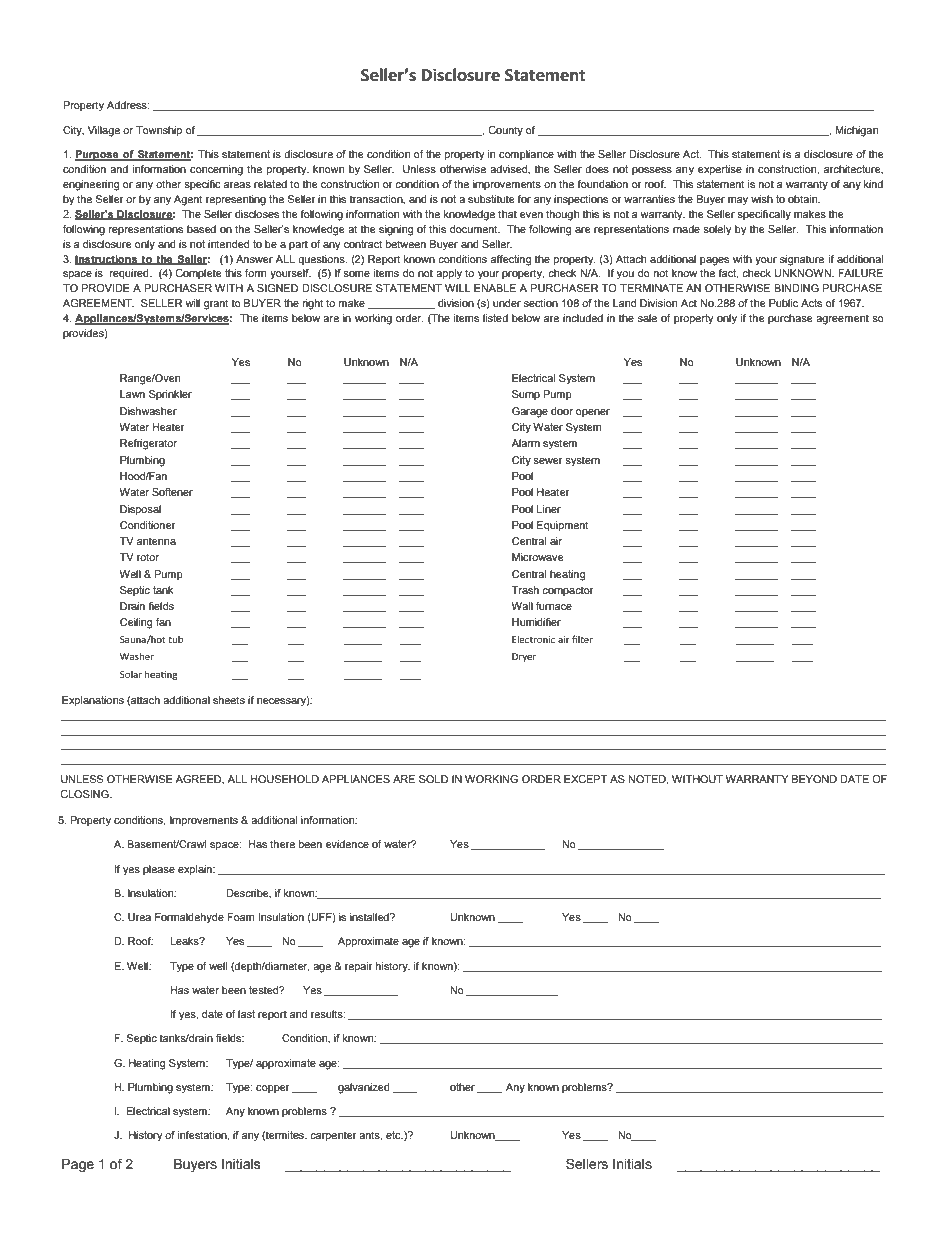 The width and height of the screenshot is (952, 1233). What do you see at coordinates (814, 779) in the screenshot?
I see `BEYOND` at bounding box center [814, 779].
